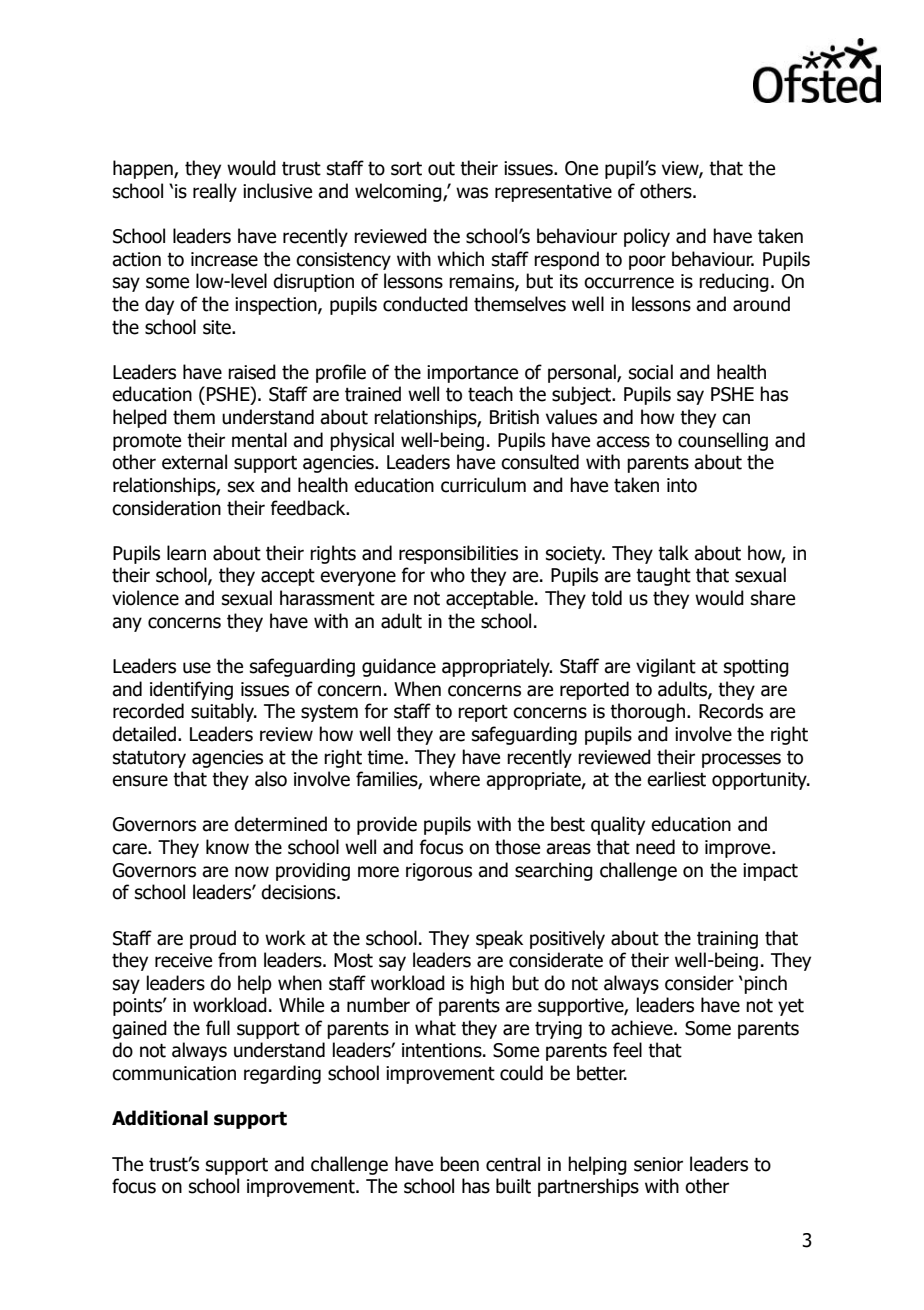 This screenshot has width=924, height=1310. What do you see at coordinates (215, 192) in the screenshot?
I see `really` at bounding box center [215, 192].
